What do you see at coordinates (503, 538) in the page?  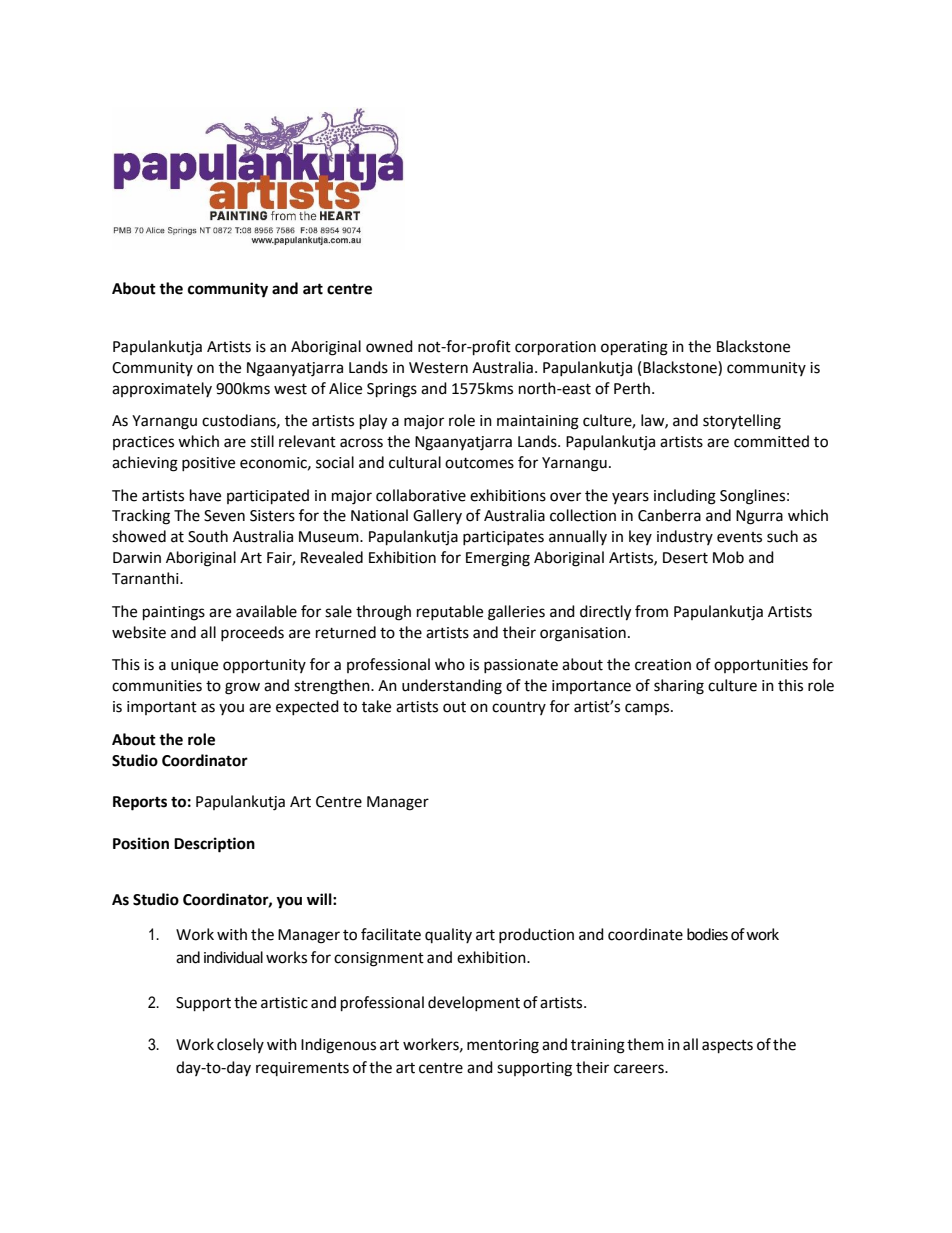 I see `participates` at bounding box center [503, 538].
